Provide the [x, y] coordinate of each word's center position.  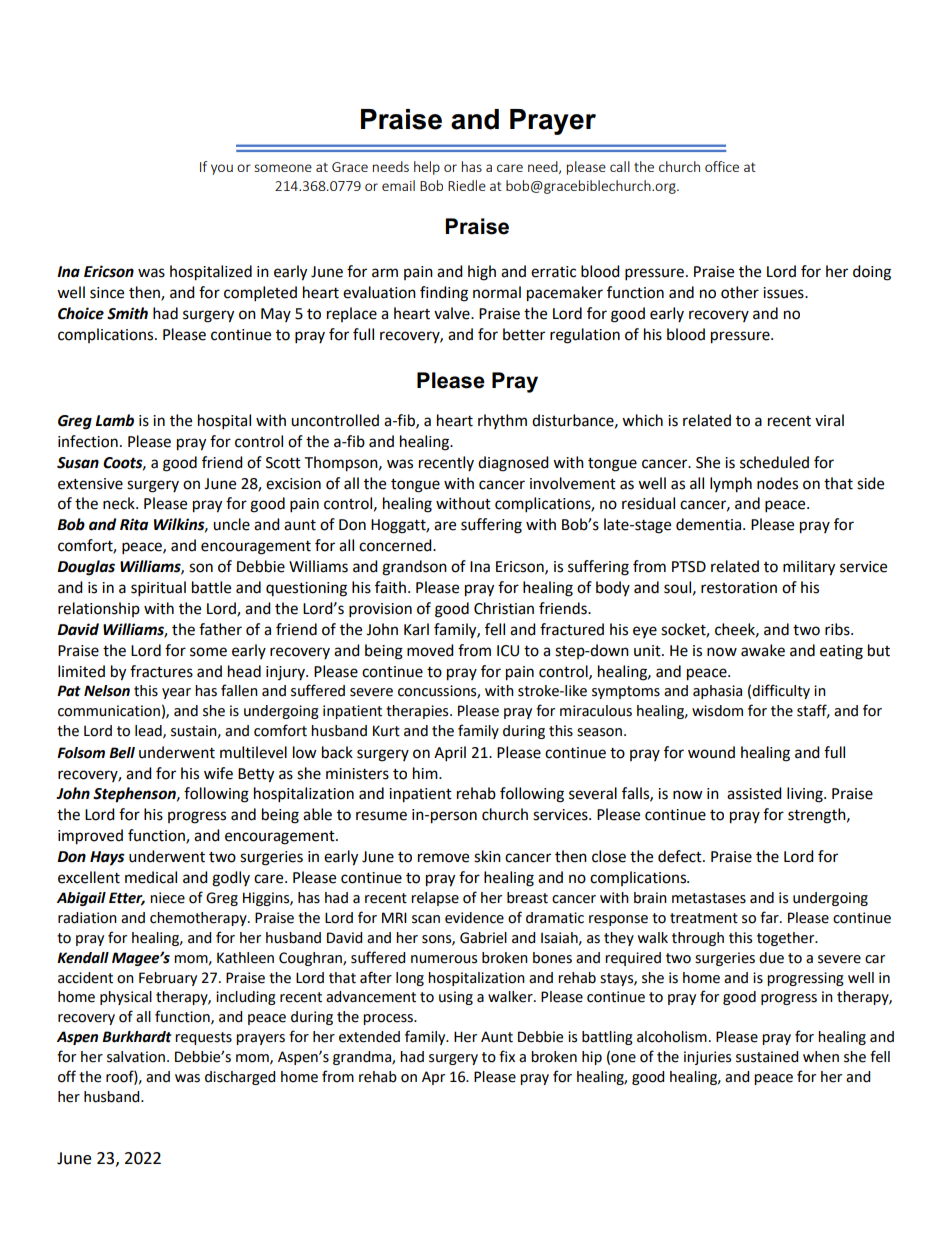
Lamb [114, 420]
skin [487, 856]
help [427, 168]
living [806, 795]
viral [829, 420]
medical [151, 877]
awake [763, 650]
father [220, 629]
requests [203, 1038]
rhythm [502, 421]
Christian [504, 608]
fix [507, 1056]
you [222, 169]
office [722, 166]
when [821, 1057]
